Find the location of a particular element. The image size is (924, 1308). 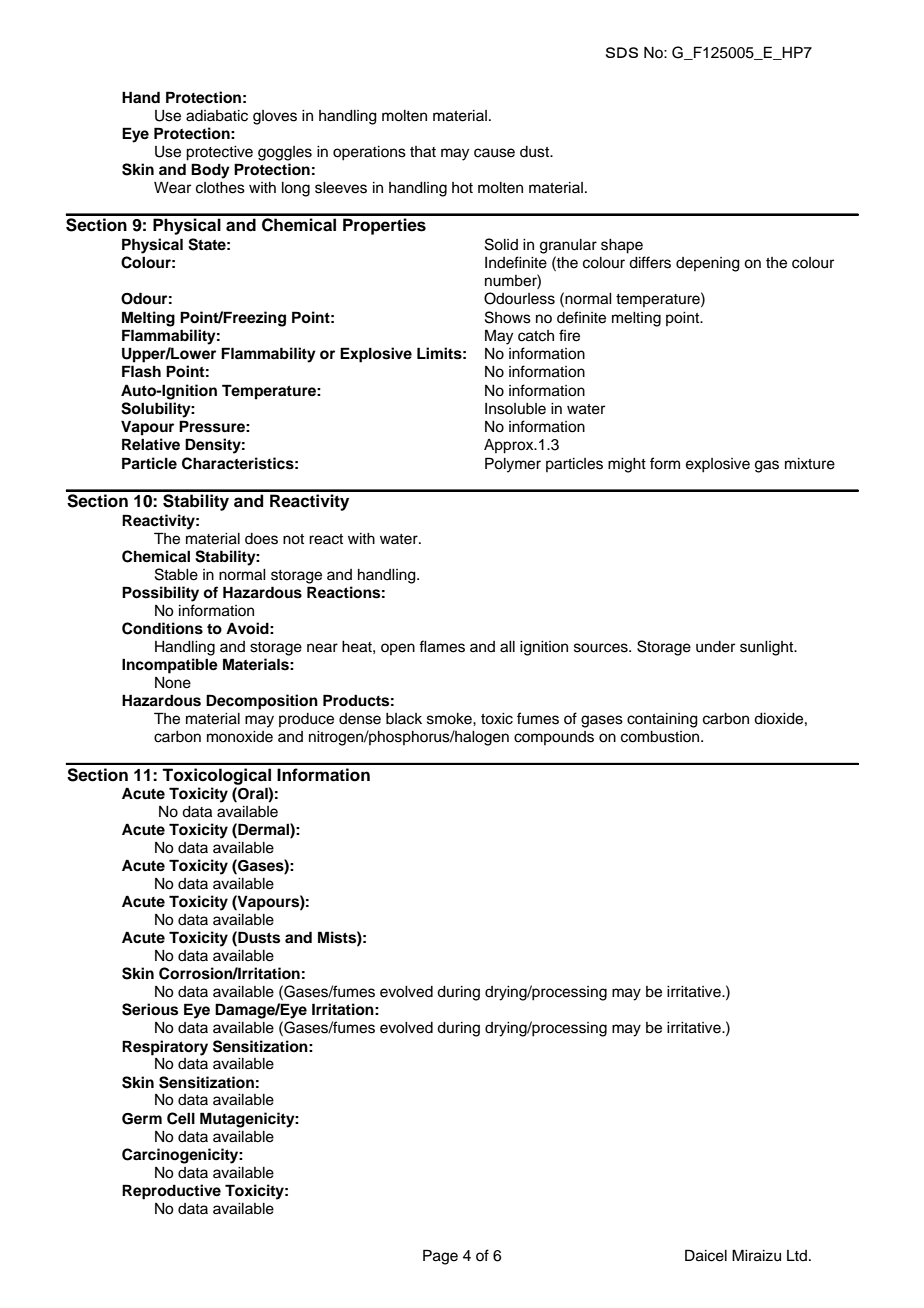

does is located at coordinates (261, 539).
